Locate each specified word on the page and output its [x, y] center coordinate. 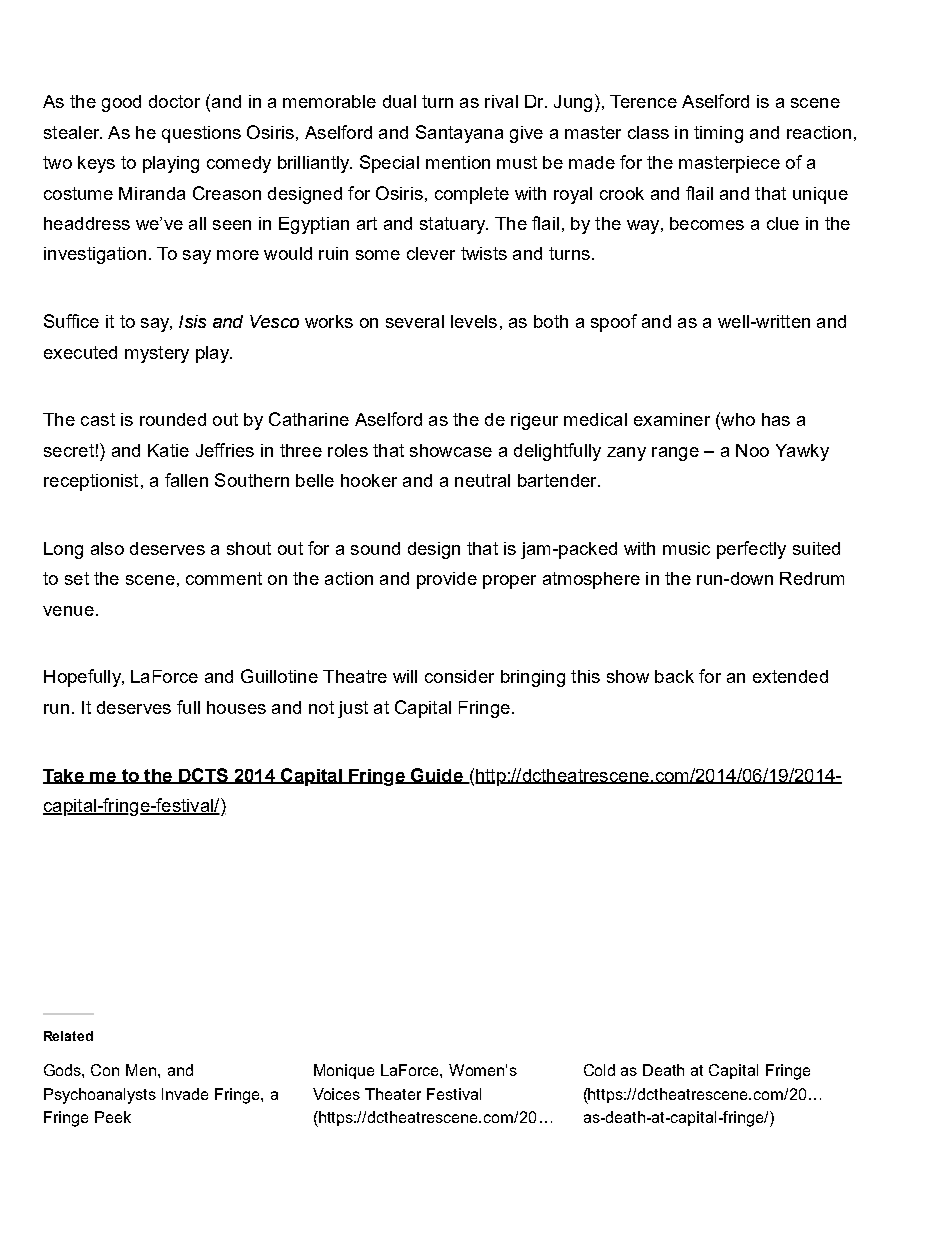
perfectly [751, 550]
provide [447, 580]
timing [718, 134]
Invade [185, 1094]
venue [68, 611]
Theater [393, 1094]
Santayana [459, 134]
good [121, 103]
